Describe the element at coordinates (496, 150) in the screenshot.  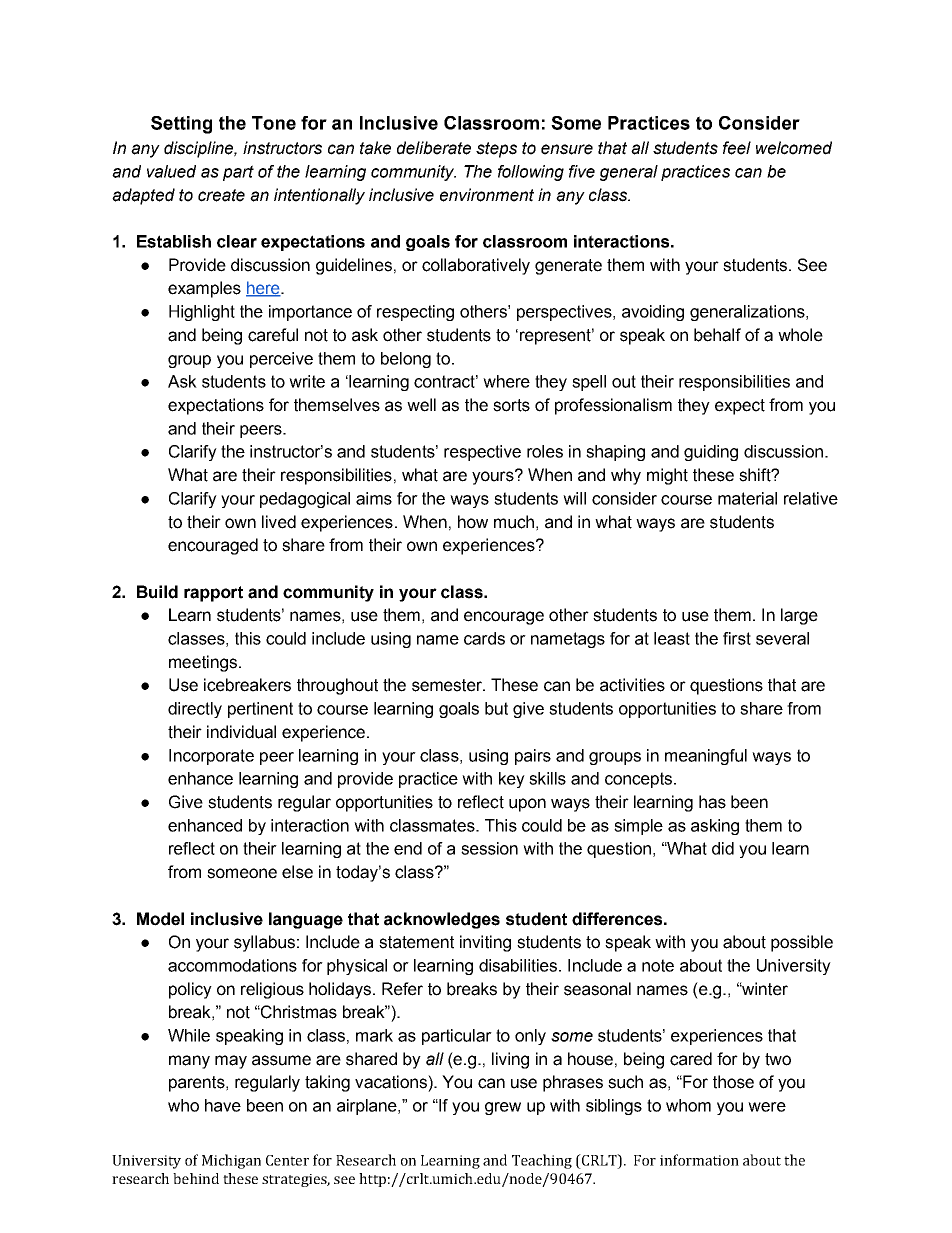
I see `steps` at that location.
